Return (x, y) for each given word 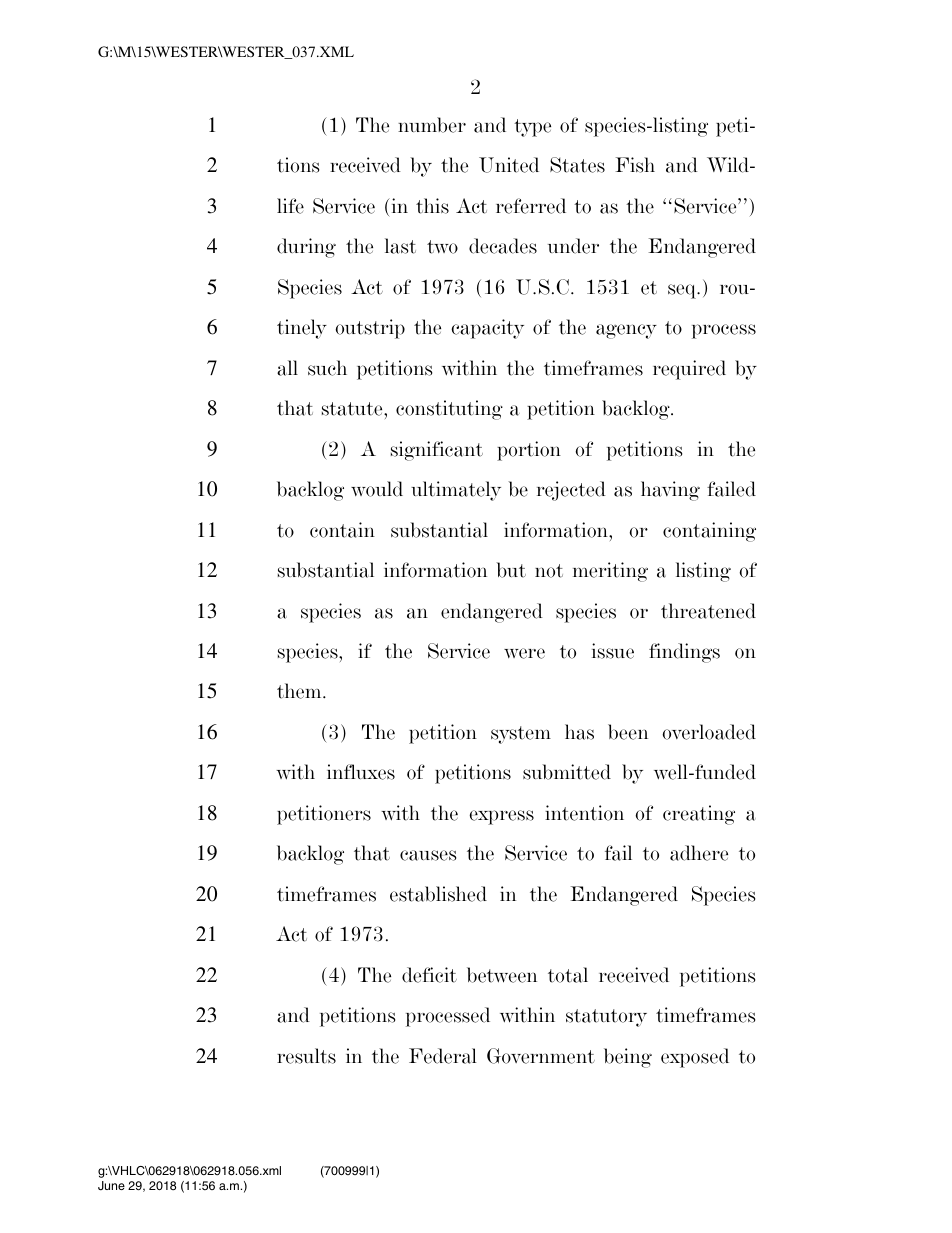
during (306, 248)
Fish (635, 165)
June (111, 1186)
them (300, 691)
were (524, 653)
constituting (449, 410)
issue (613, 651)
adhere (699, 853)
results (306, 1056)
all (287, 368)
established (438, 894)
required (689, 370)
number (432, 125)
